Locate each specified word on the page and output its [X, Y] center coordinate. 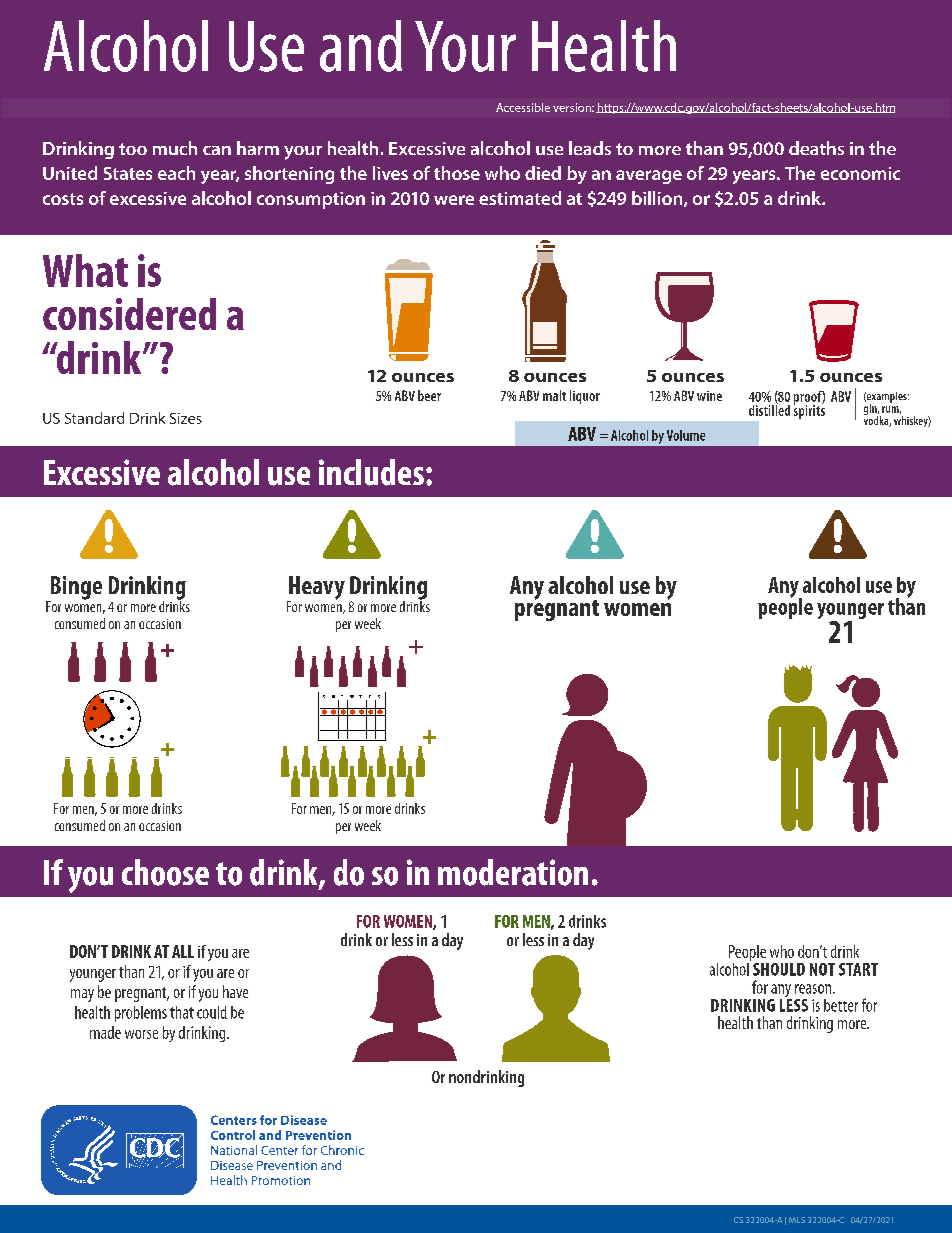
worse [141, 1034]
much [175, 148]
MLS [797, 1220]
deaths [816, 148]
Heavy [316, 589]
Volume [686, 435]
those [457, 173]
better [841, 1005]
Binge [75, 589]
